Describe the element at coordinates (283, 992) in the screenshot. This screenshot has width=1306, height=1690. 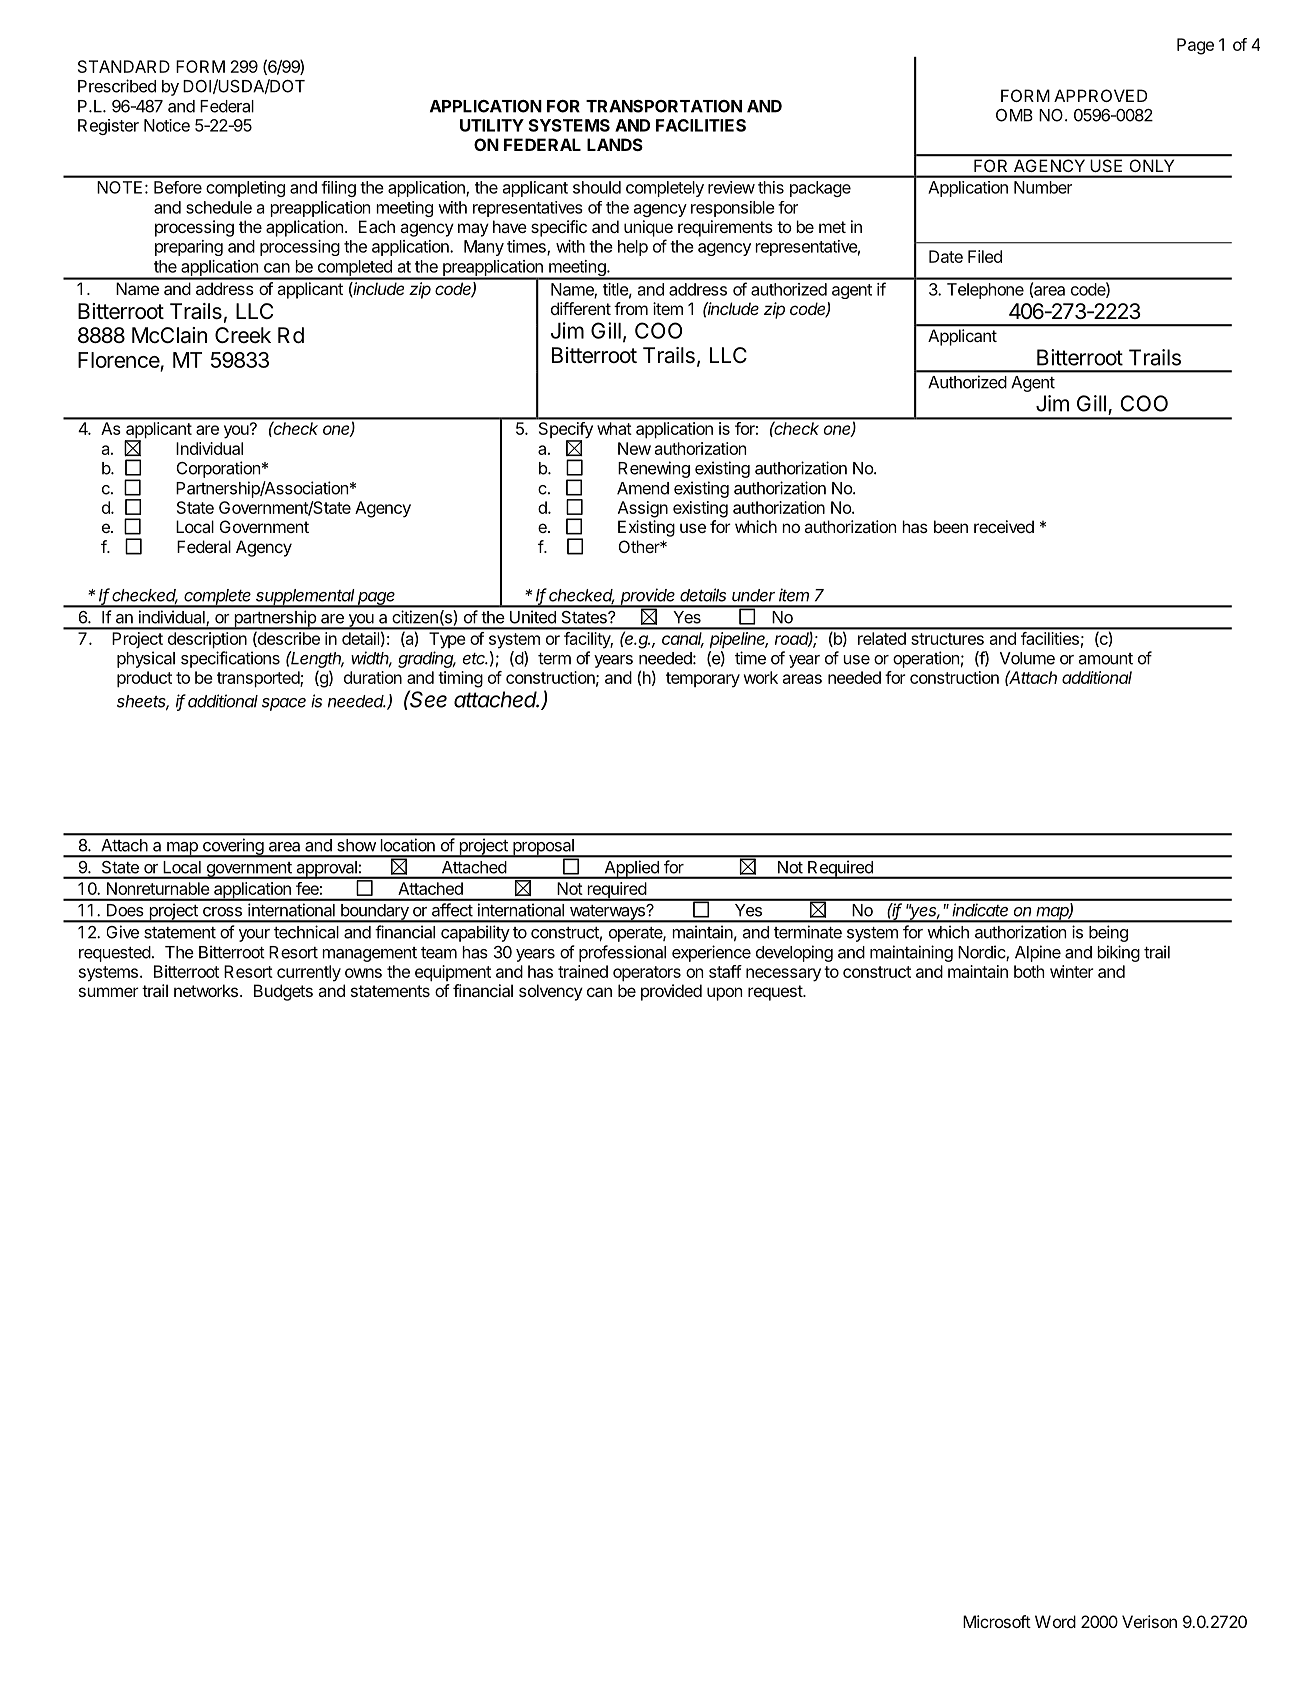
I see `Budgets` at that location.
